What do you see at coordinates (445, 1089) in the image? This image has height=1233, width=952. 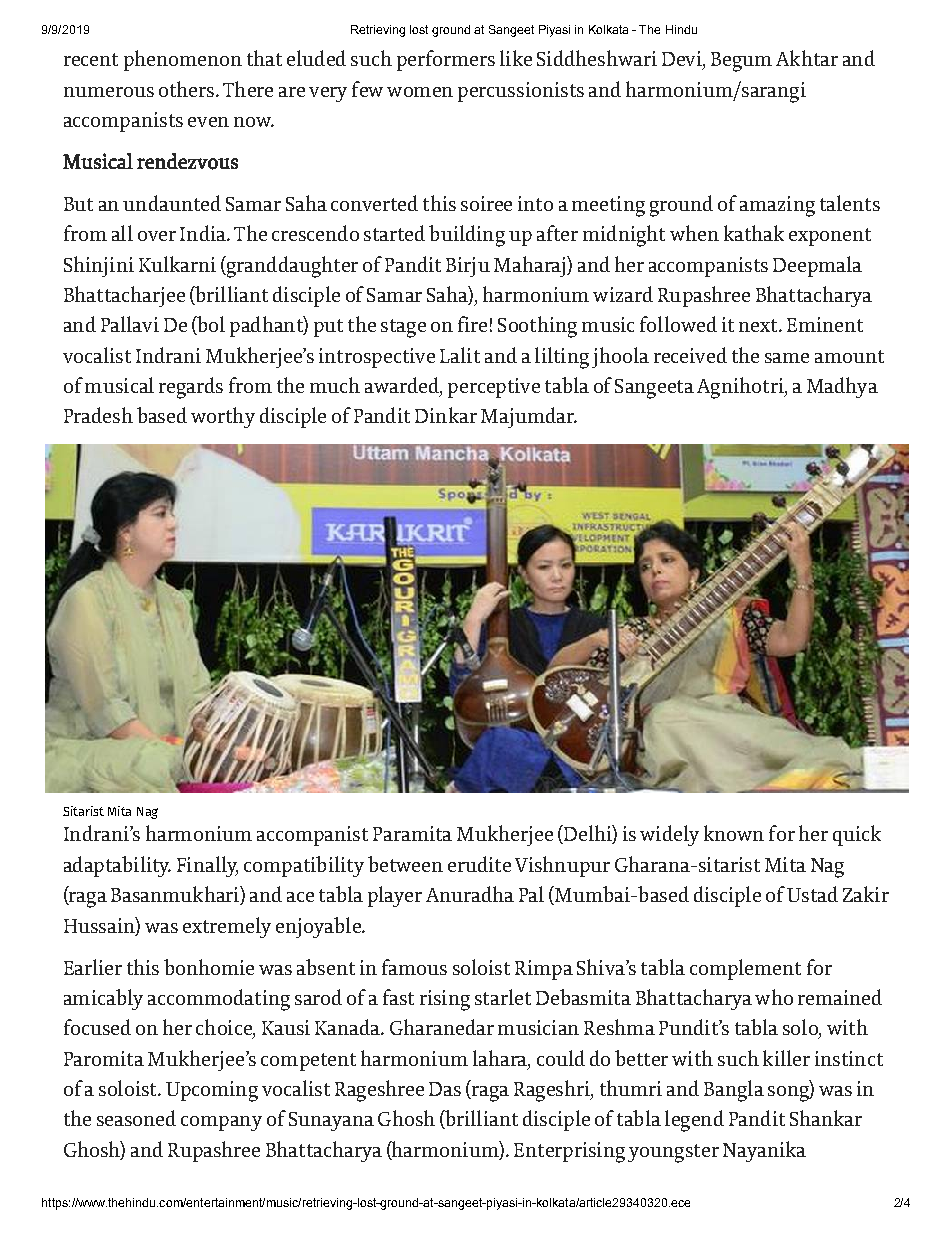 I see `Das` at bounding box center [445, 1089].
